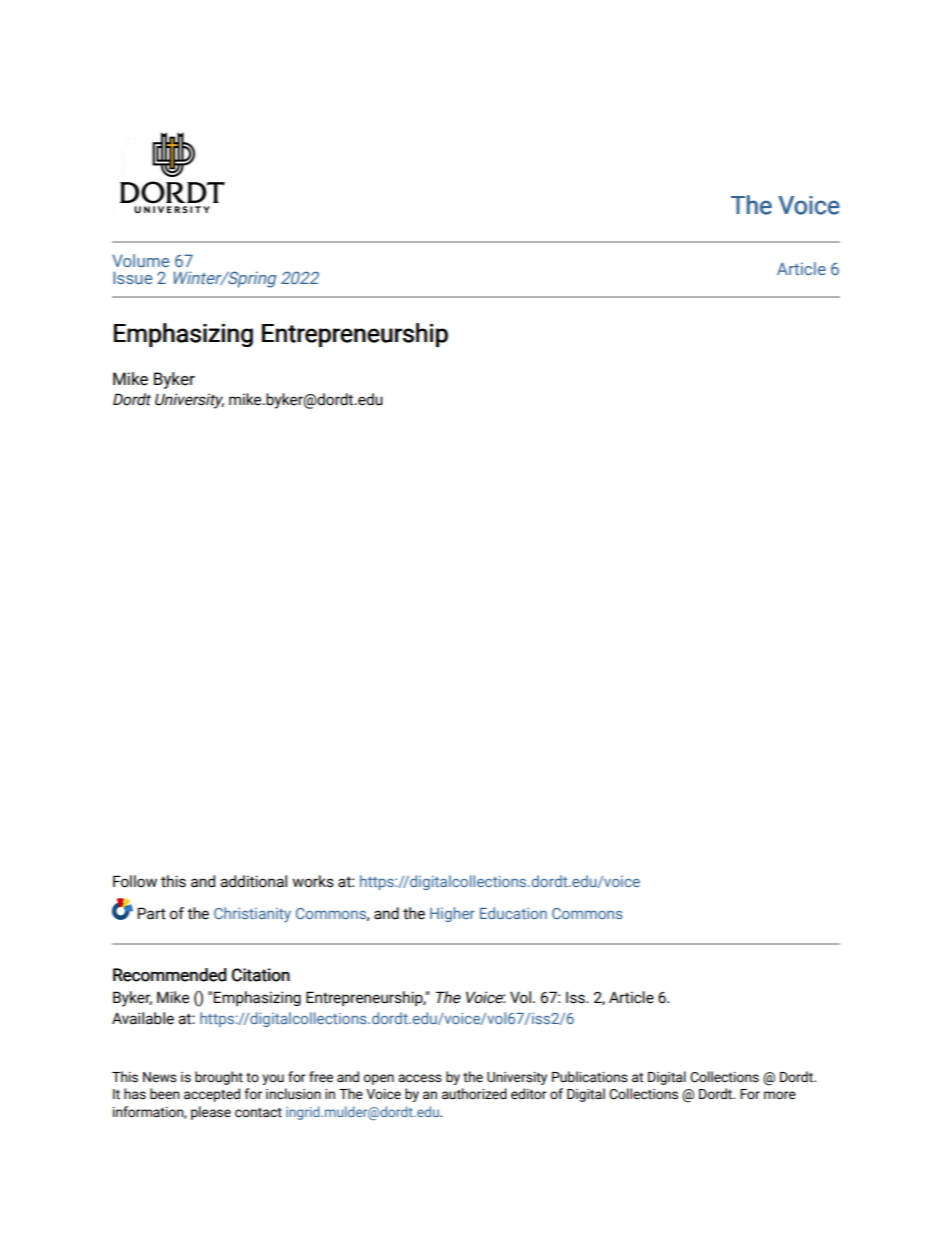  I want to click on more, so click(780, 1095).
